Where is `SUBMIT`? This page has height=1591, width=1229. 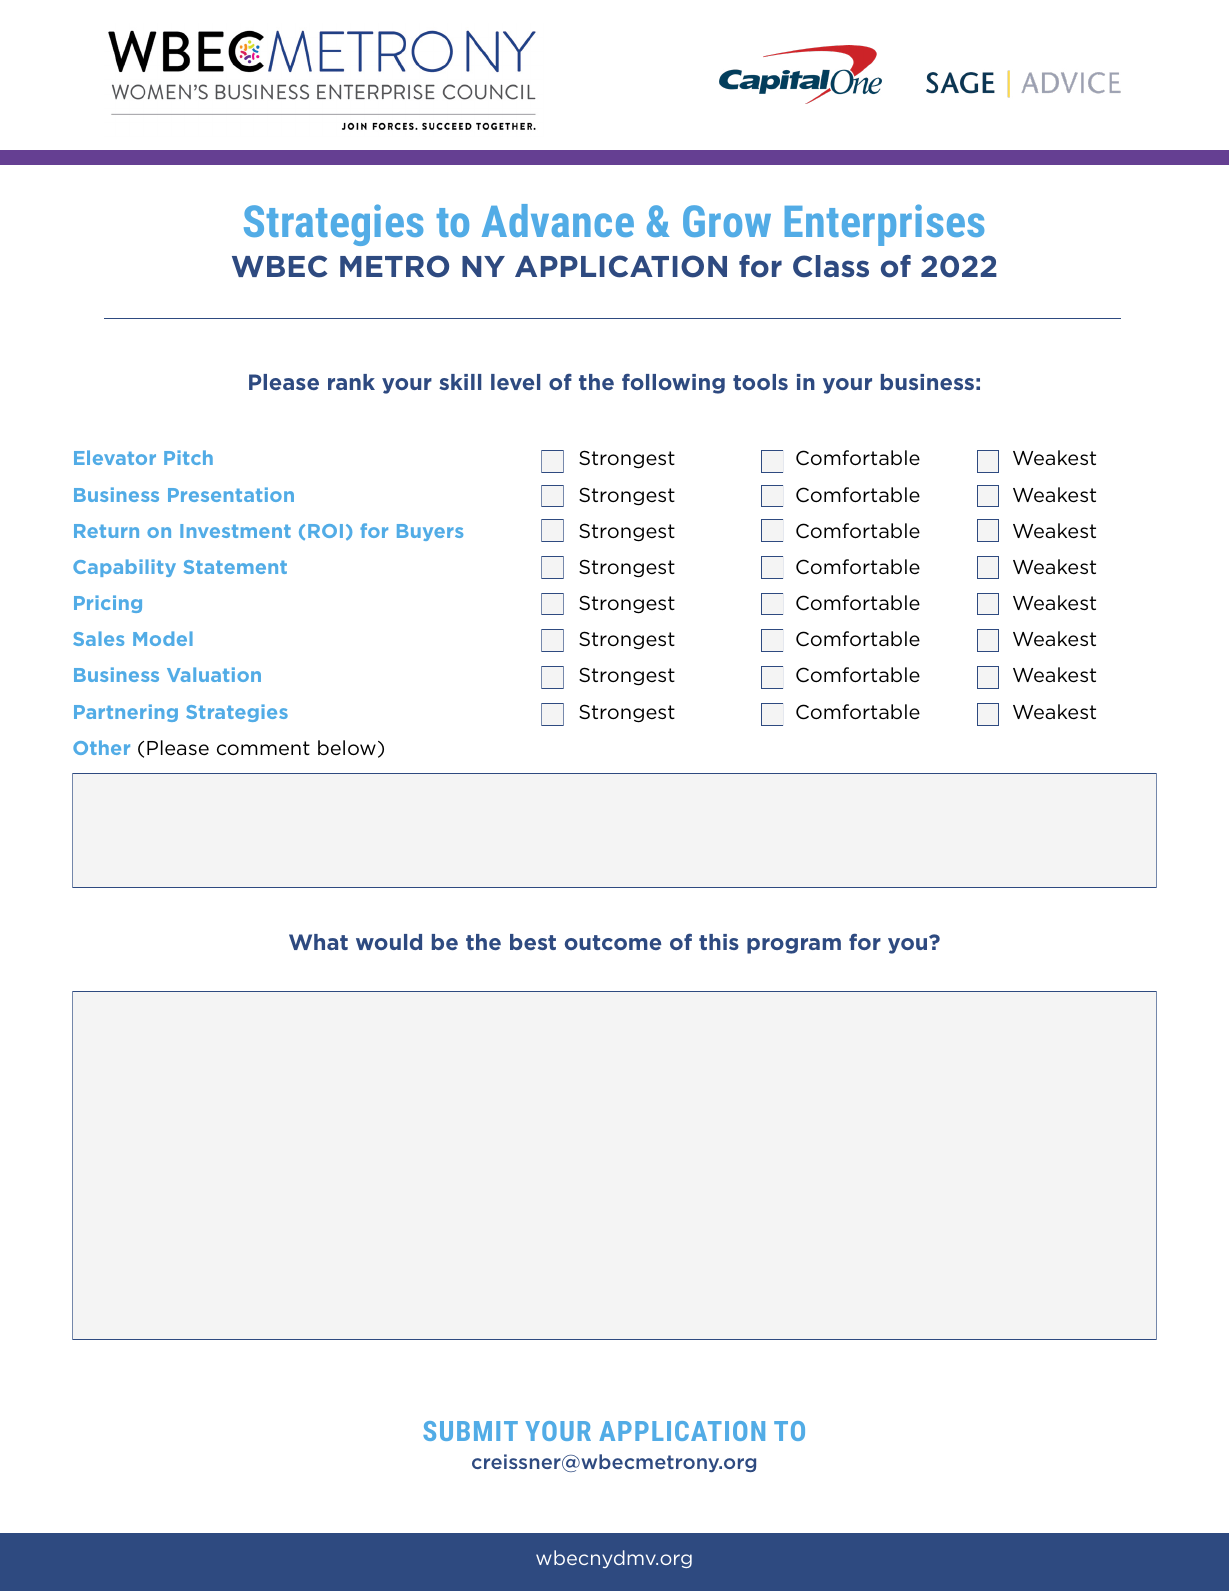
SUBMIT is located at coordinates (470, 1431).
